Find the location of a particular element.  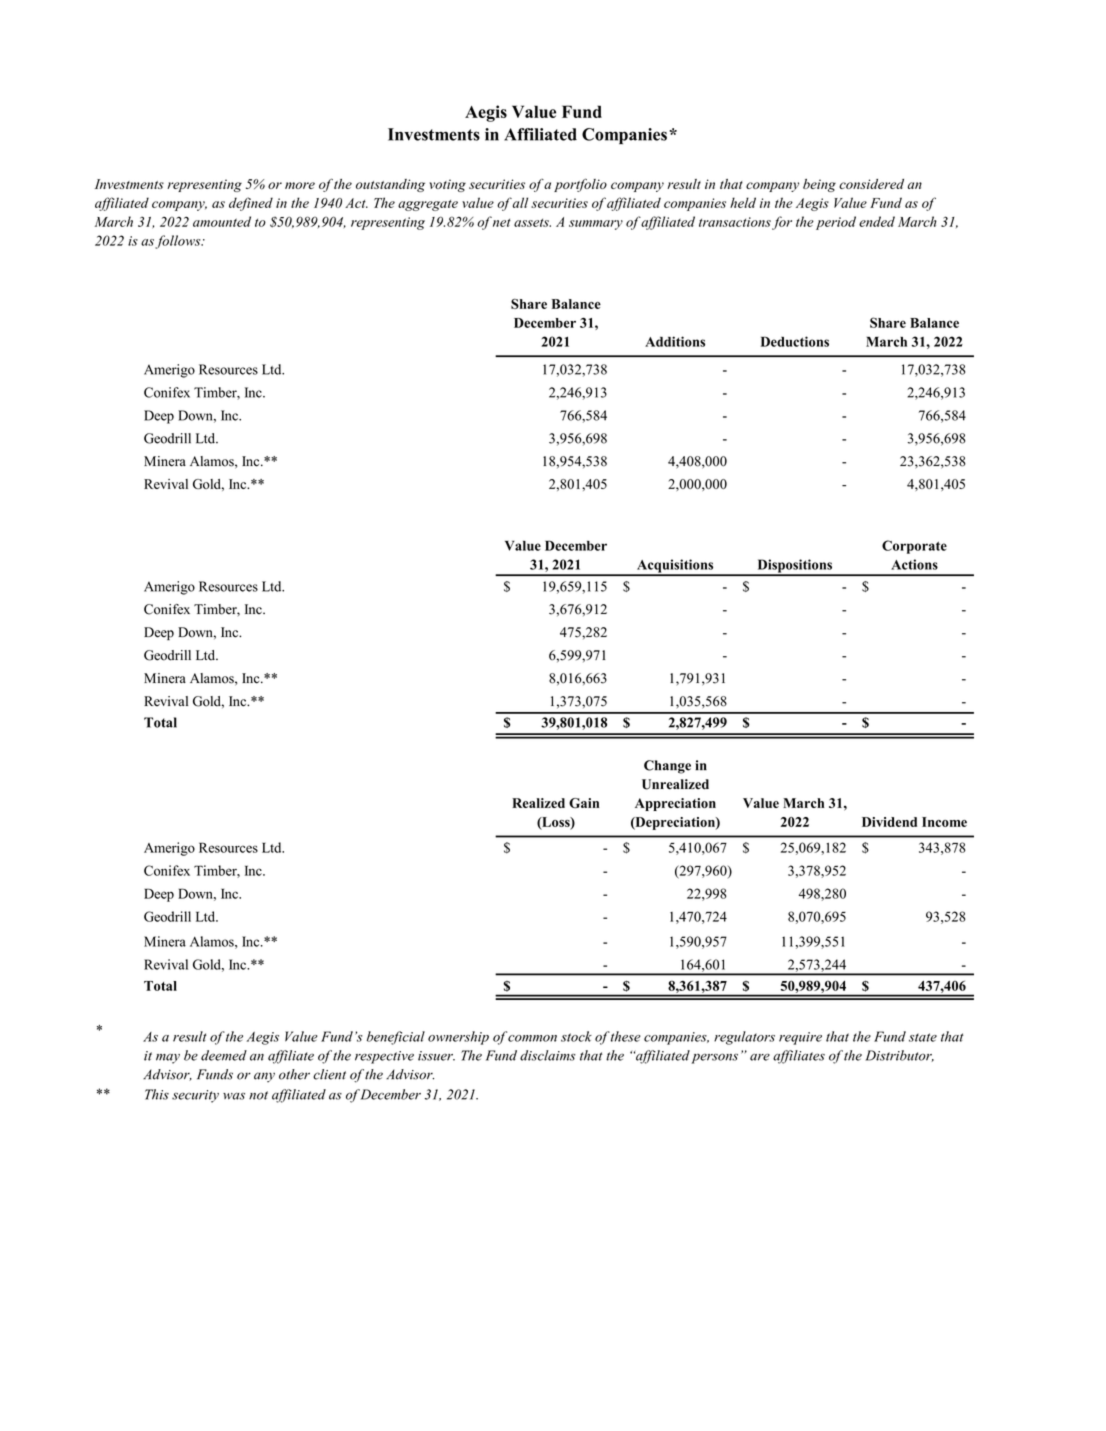

other is located at coordinates (294, 1074).
